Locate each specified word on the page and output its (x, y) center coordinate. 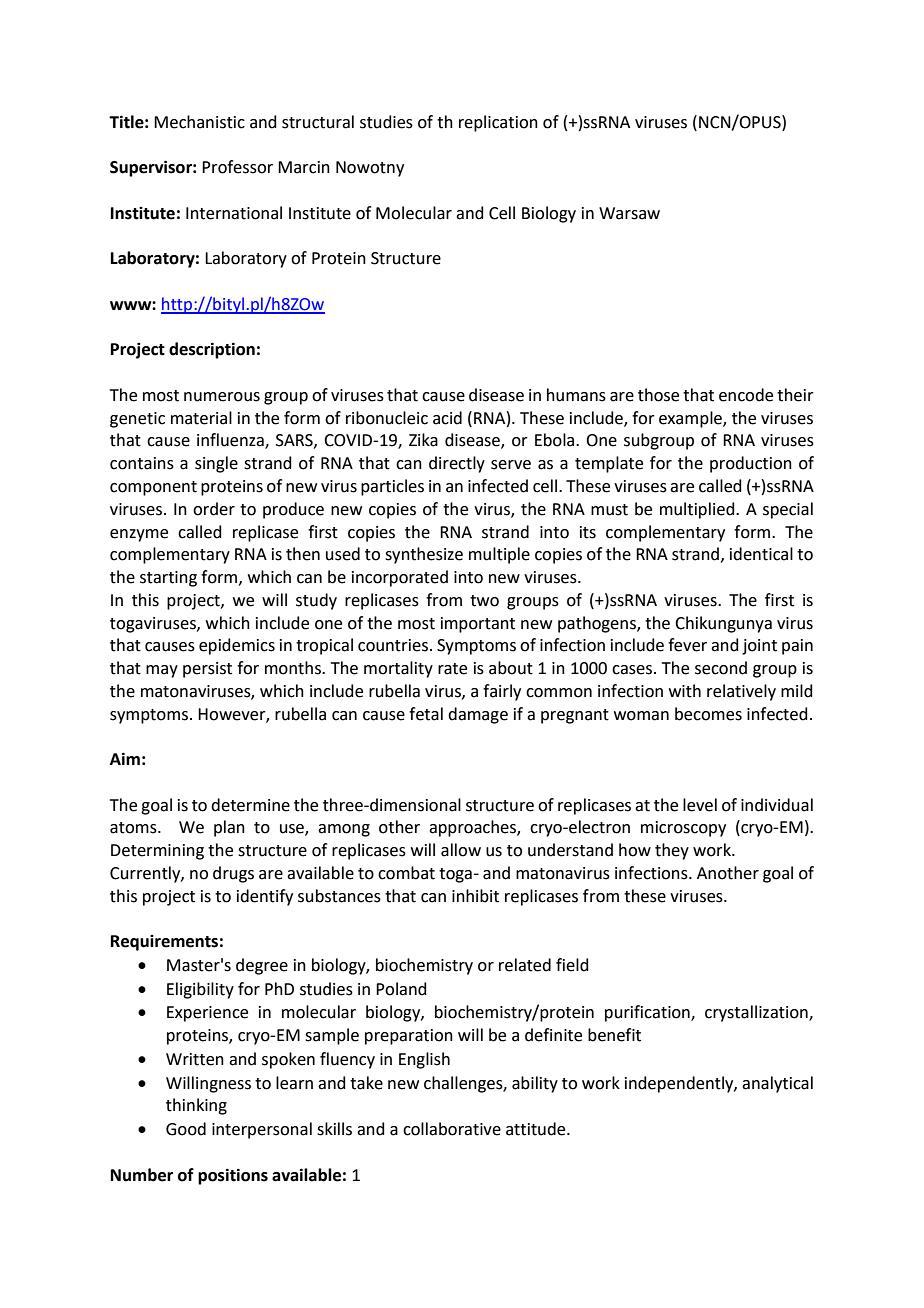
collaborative (452, 1129)
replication (498, 123)
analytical (777, 1084)
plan (229, 828)
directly (457, 464)
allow (461, 850)
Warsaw (629, 213)
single (216, 464)
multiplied (698, 510)
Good (186, 1129)
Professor (237, 167)
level (700, 805)
